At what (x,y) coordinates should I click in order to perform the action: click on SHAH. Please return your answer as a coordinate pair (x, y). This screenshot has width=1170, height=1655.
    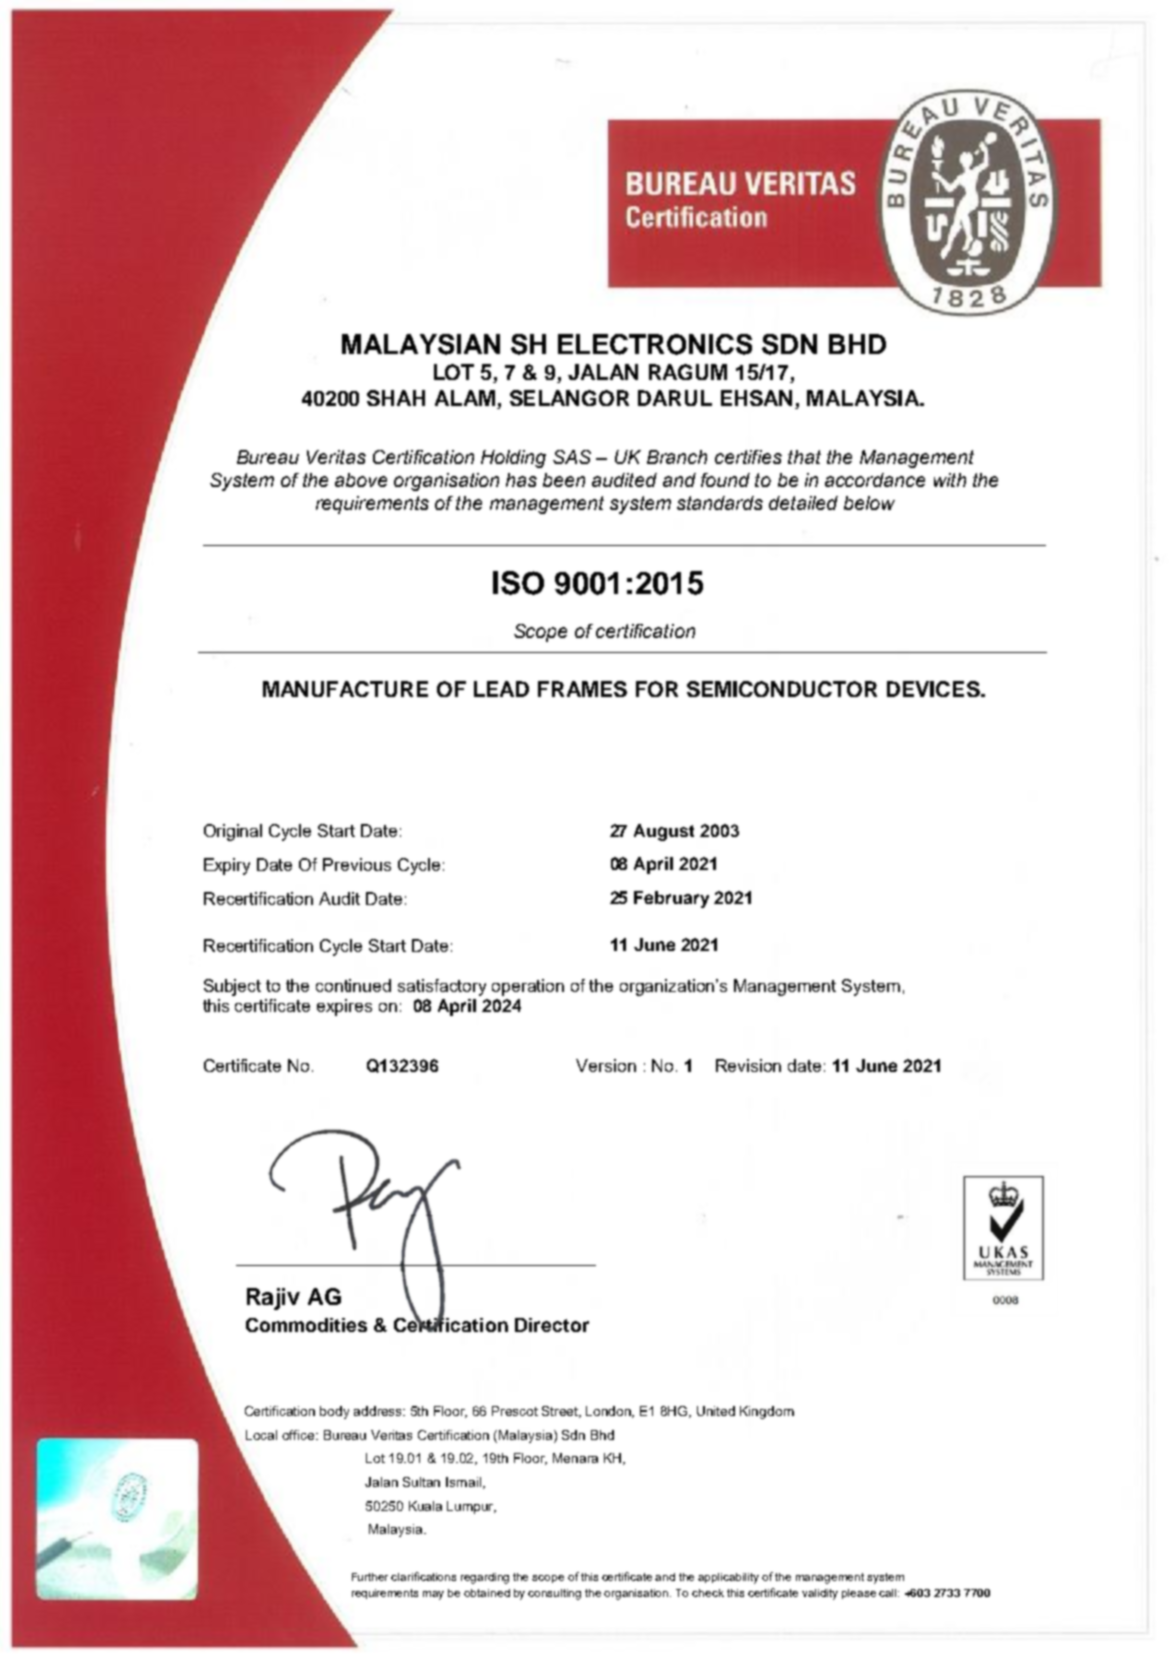
    Looking at the image, I should click on (396, 398).
